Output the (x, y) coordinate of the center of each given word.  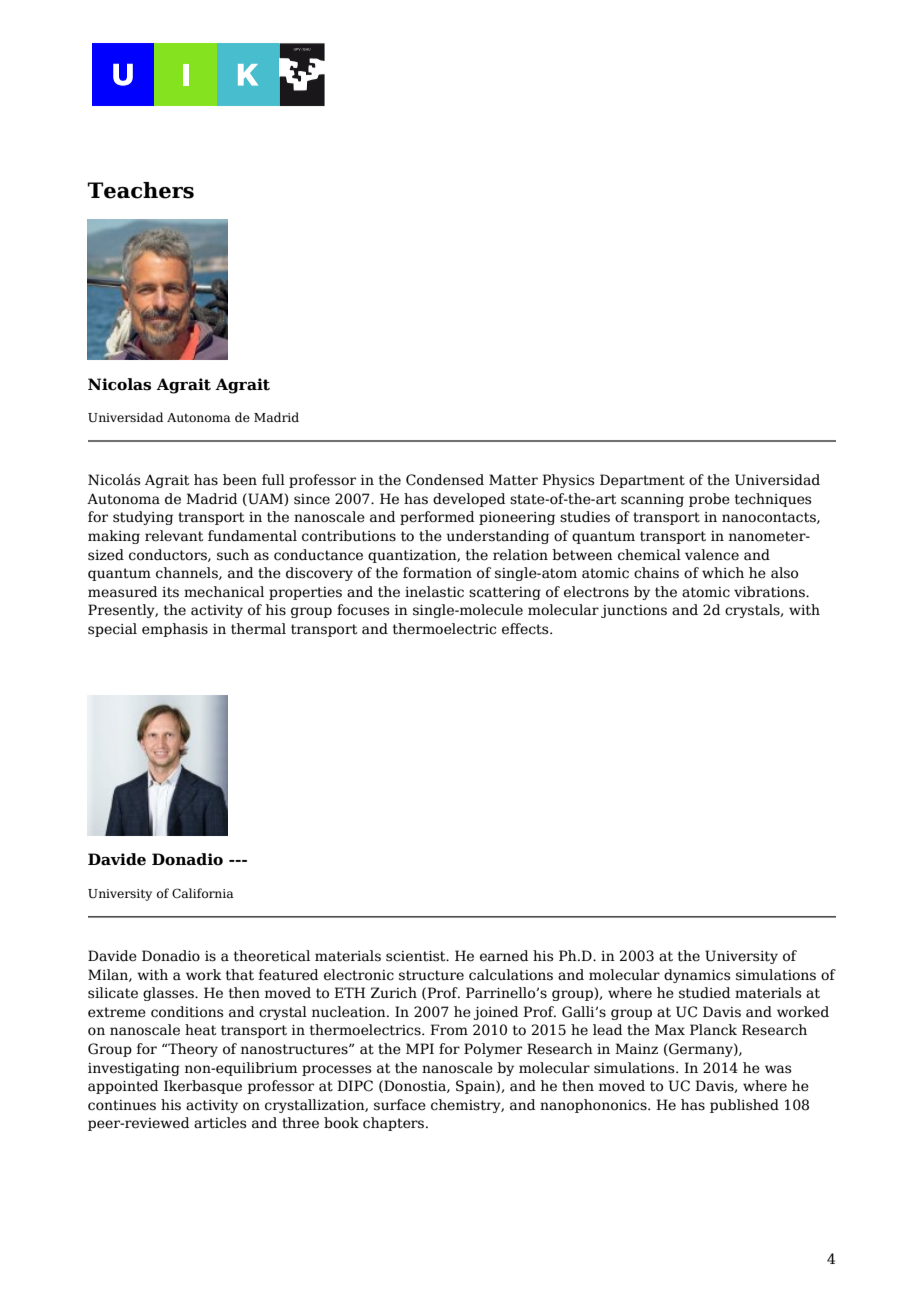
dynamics (697, 976)
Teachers (140, 190)
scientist (417, 956)
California (203, 893)
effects (526, 629)
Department (642, 481)
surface (400, 1105)
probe (709, 500)
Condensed (445, 480)
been (240, 480)
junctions (634, 611)
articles (220, 1123)
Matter (513, 480)
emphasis (175, 630)
